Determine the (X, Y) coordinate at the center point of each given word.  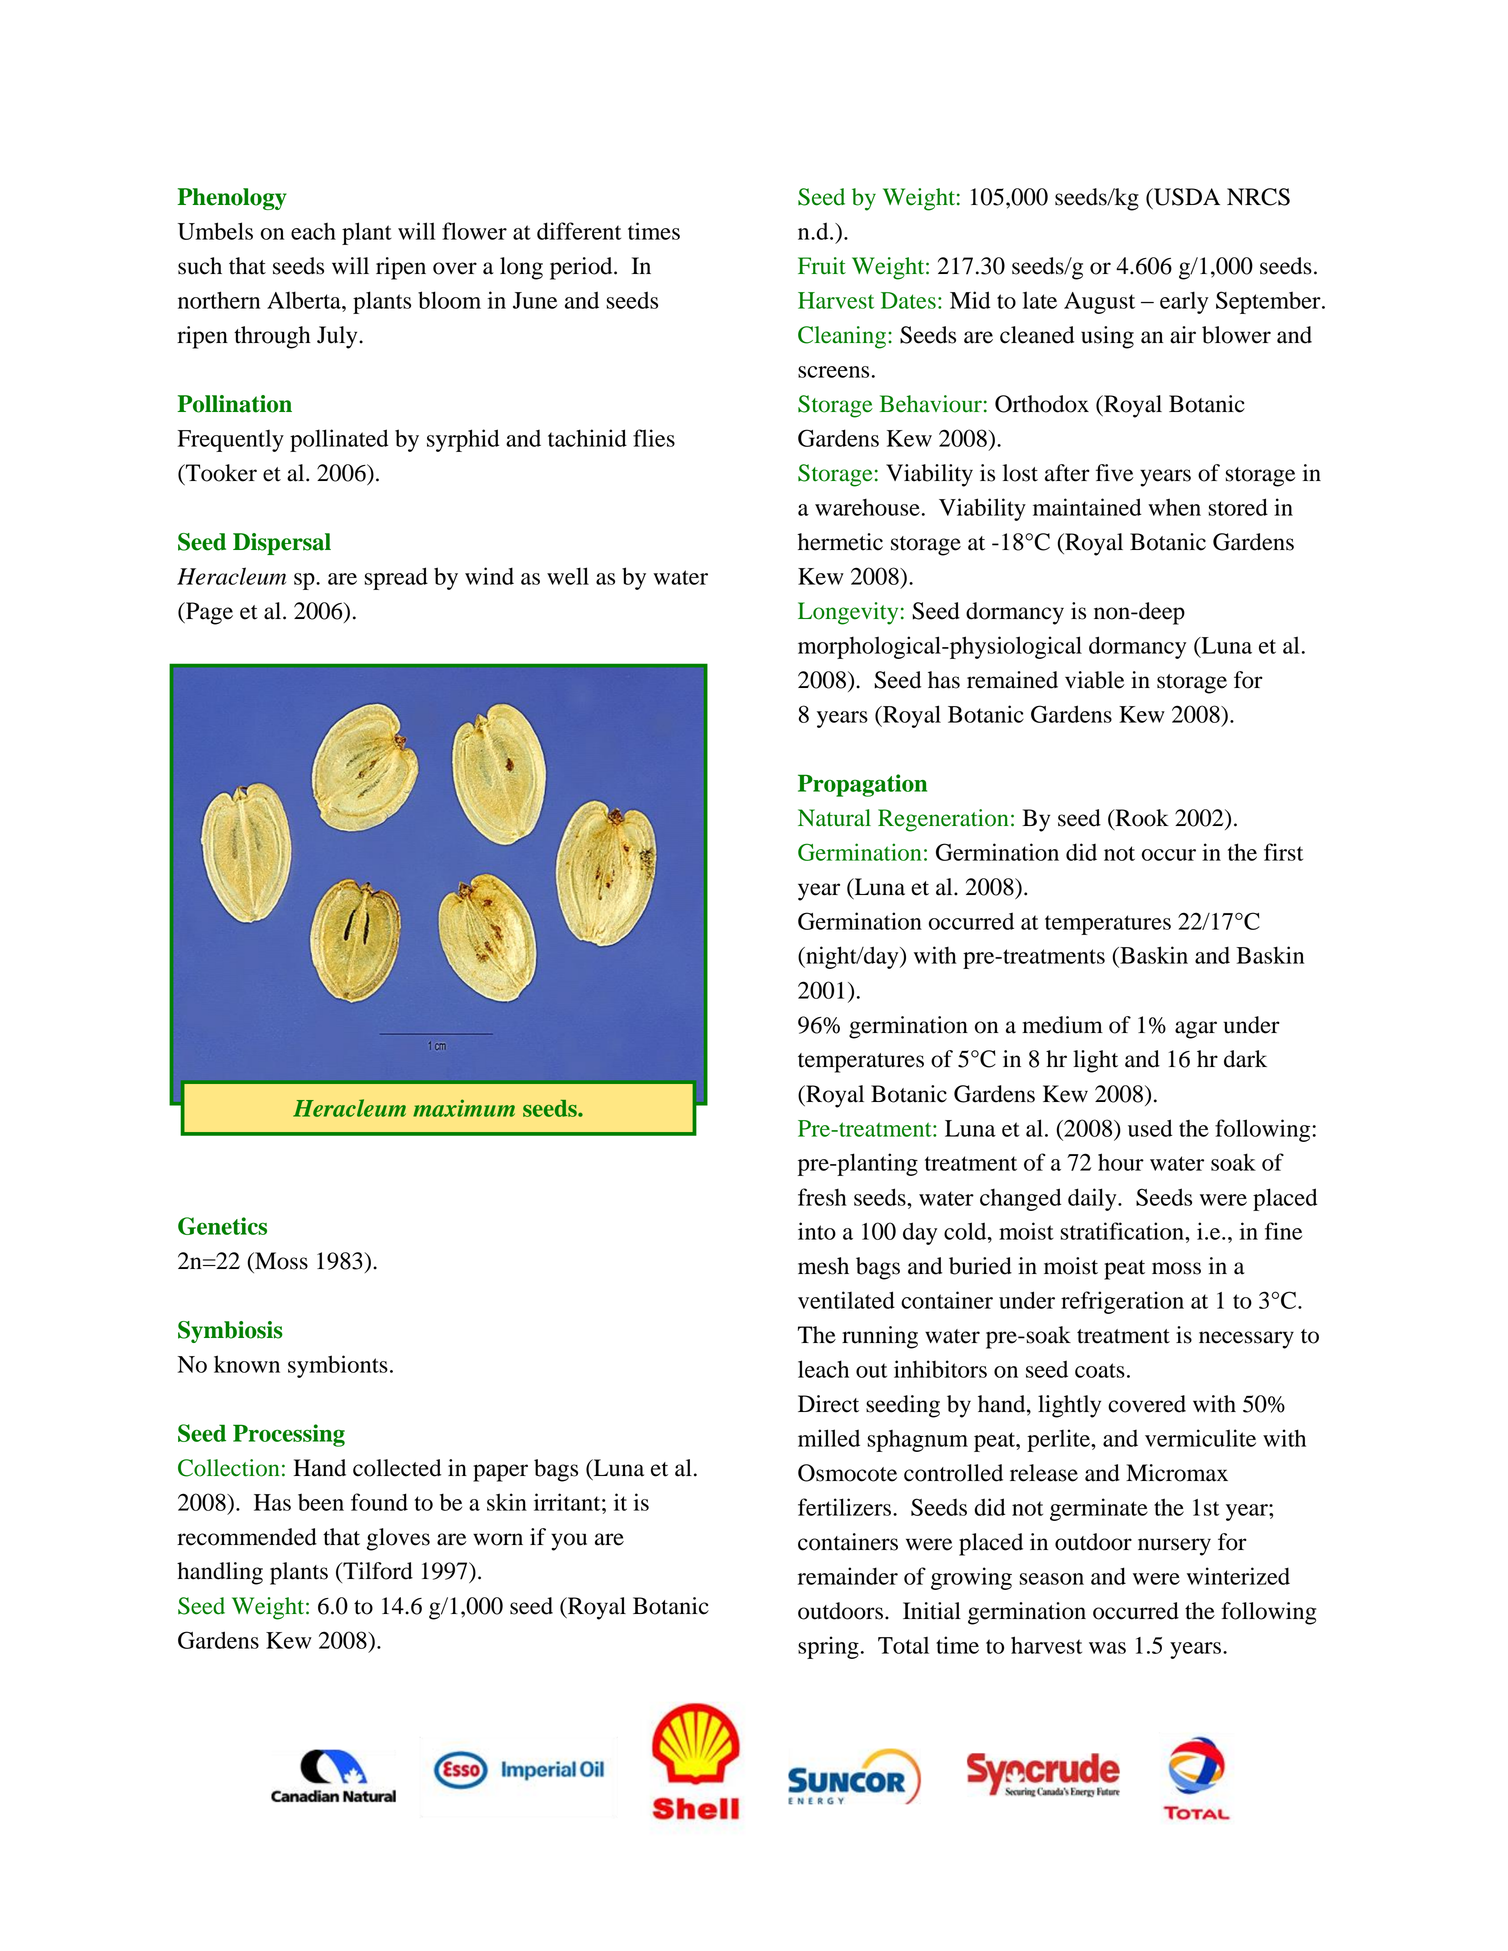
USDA (1185, 198)
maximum (464, 1108)
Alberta (305, 300)
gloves (398, 1539)
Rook (1141, 819)
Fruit (822, 266)
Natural (834, 818)
